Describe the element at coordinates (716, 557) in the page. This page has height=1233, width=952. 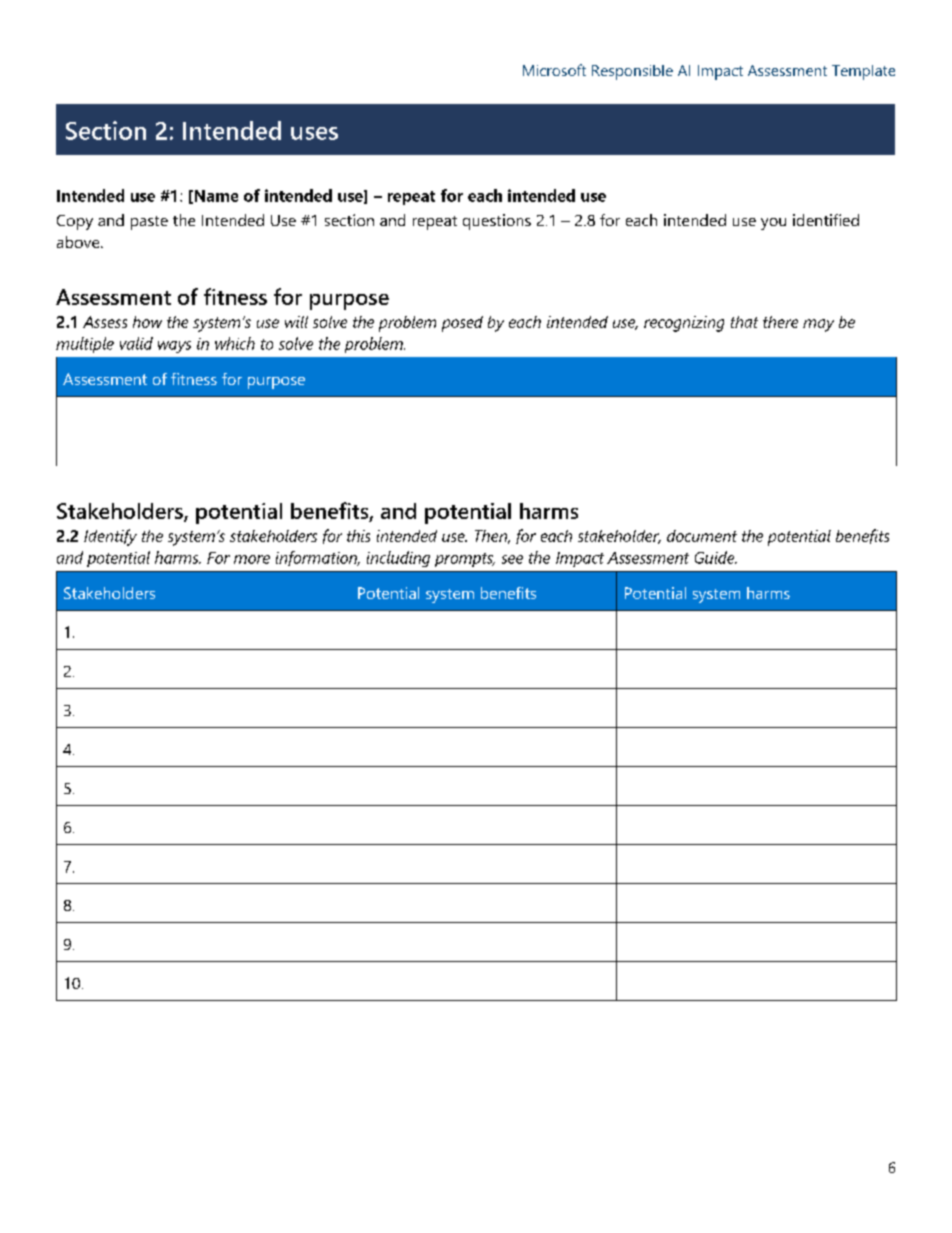
I see `Guide` at that location.
